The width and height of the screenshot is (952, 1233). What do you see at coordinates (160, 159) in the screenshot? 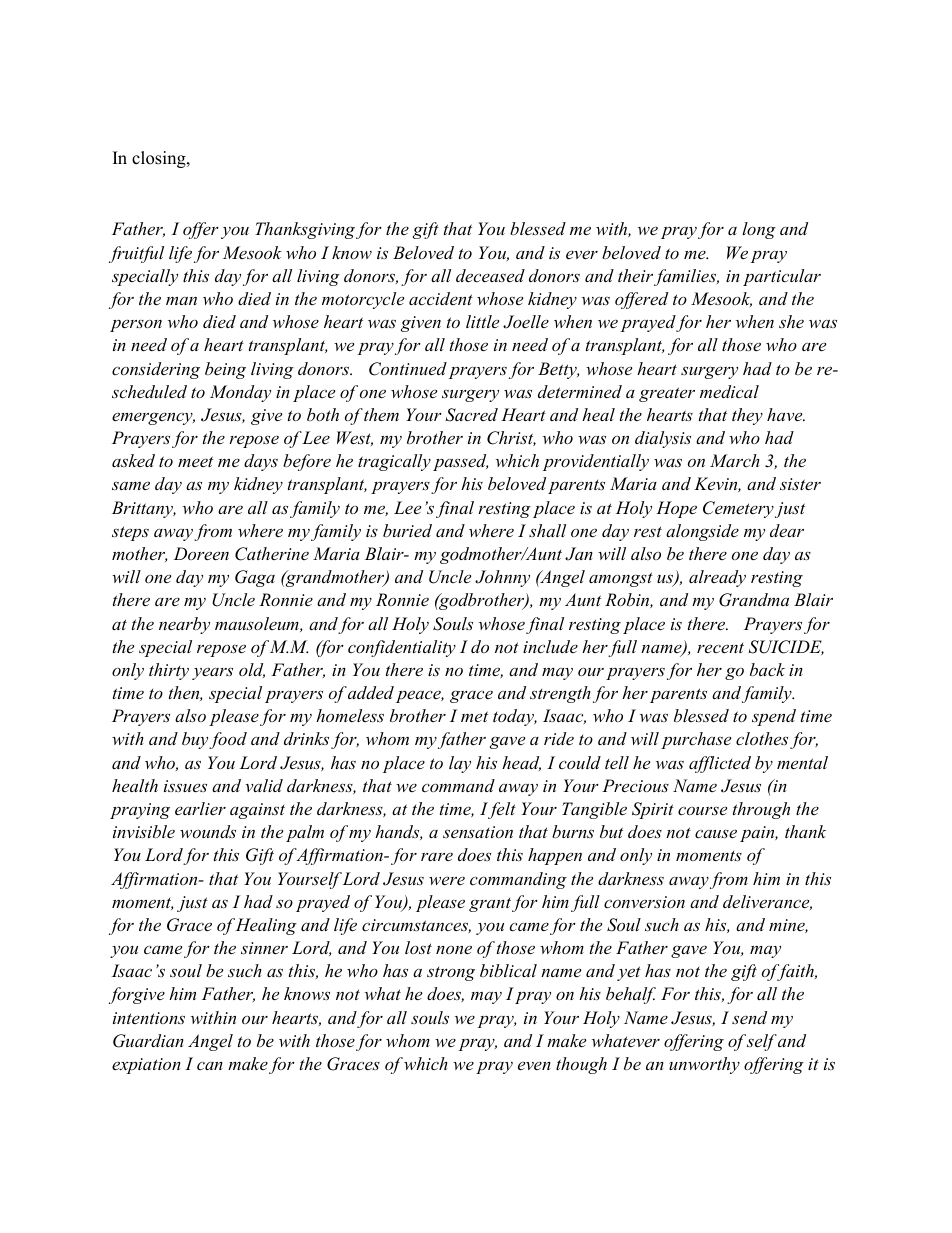
I see `closing` at bounding box center [160, 159].
